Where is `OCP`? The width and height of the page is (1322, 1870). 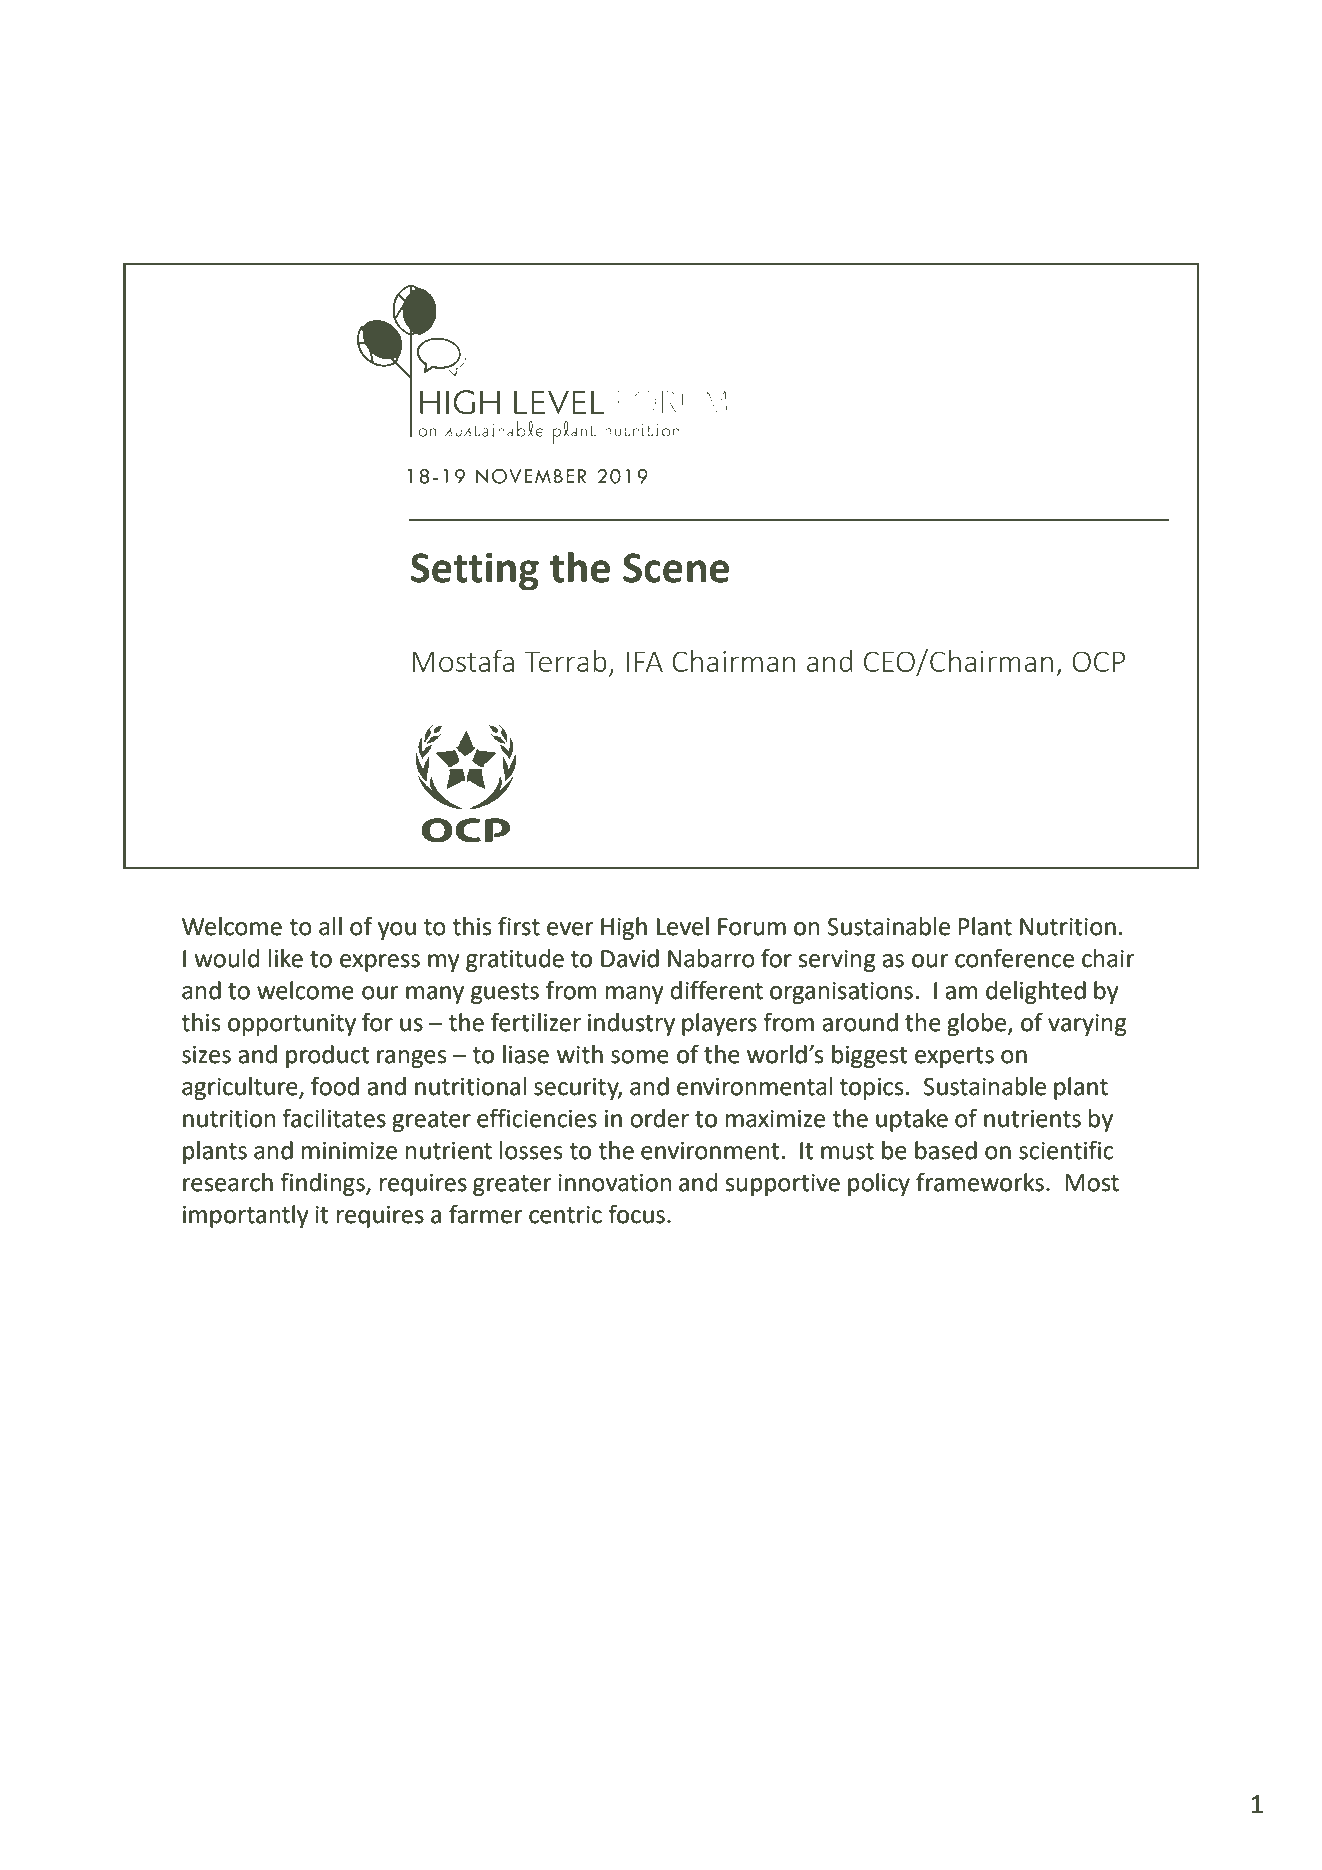
OCP is located at coordinates (1098, 661).
